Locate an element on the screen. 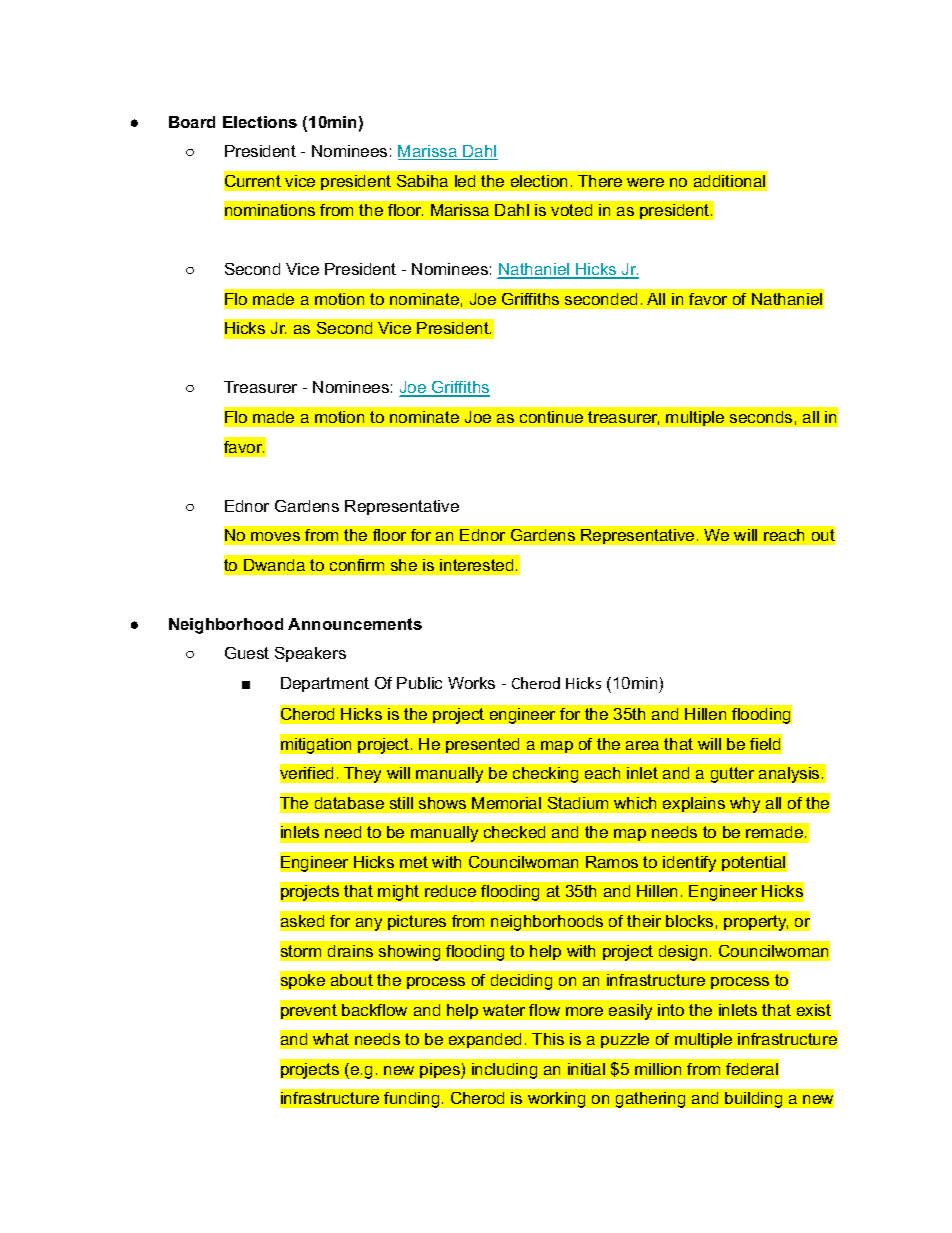 The height and width of the screenshot is (1233, 952). continue is located at coordinates (551, 417).
